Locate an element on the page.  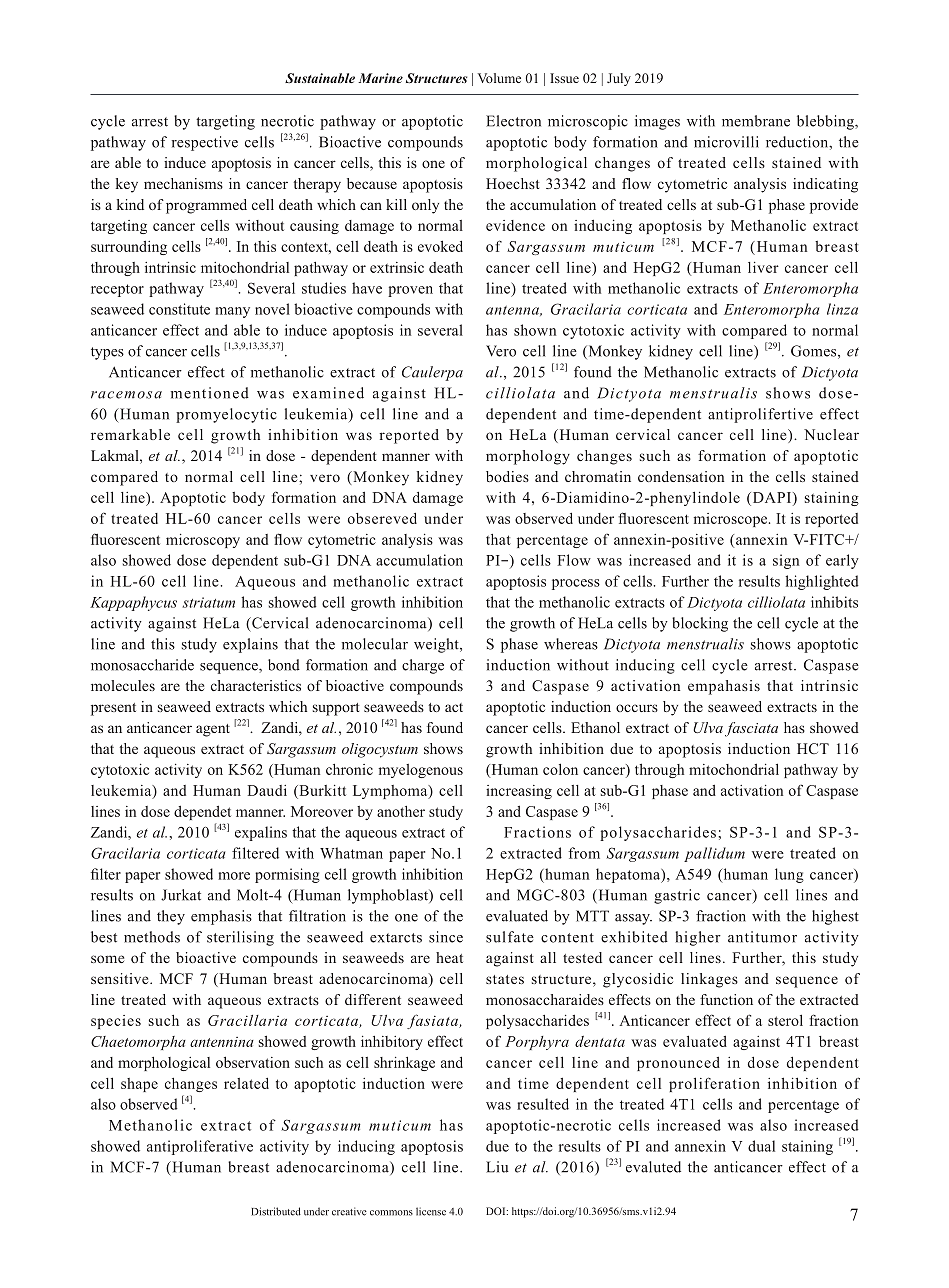
dual is located at coordinates (761, 1146).
